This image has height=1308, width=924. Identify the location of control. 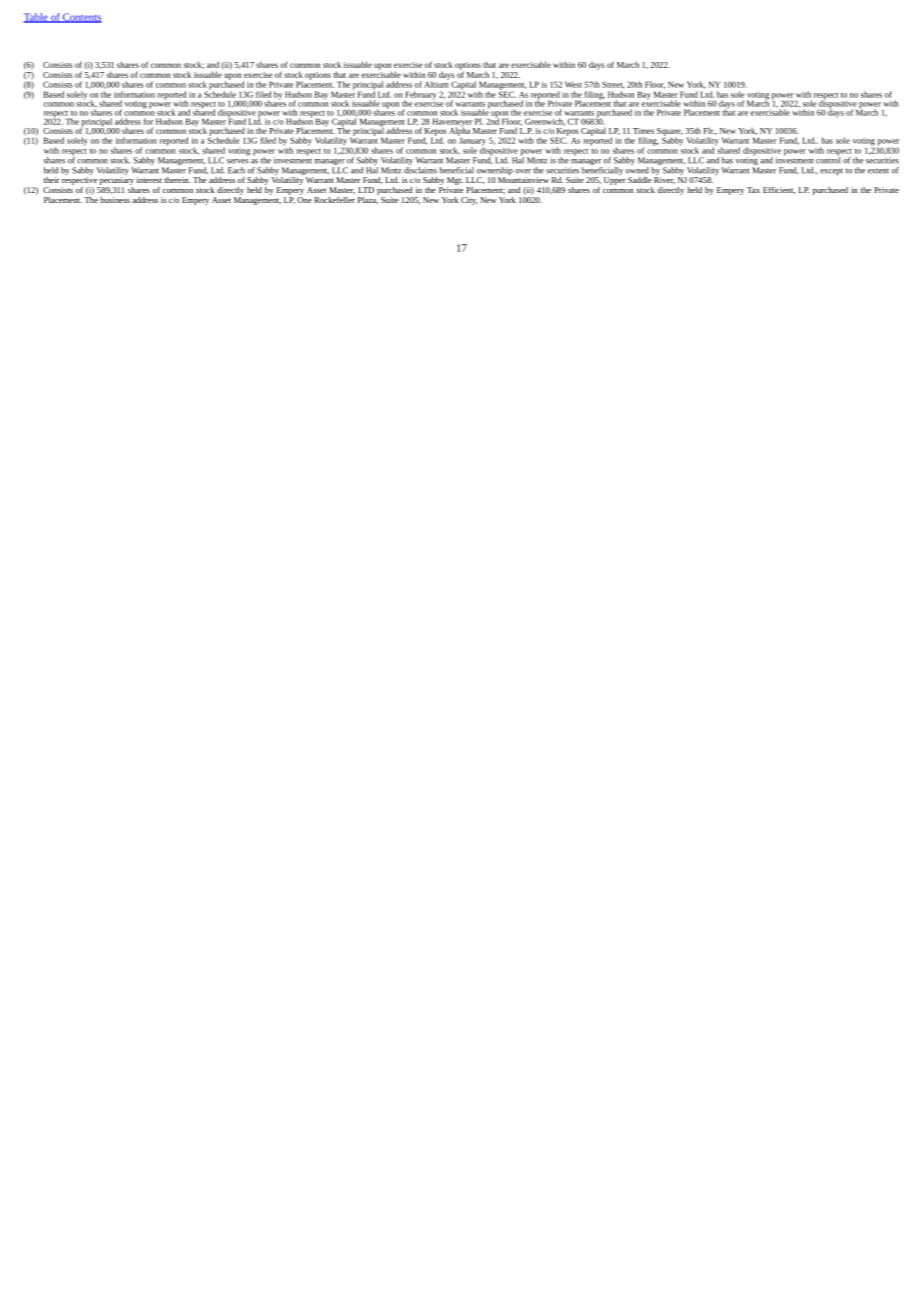
(828, 159).
